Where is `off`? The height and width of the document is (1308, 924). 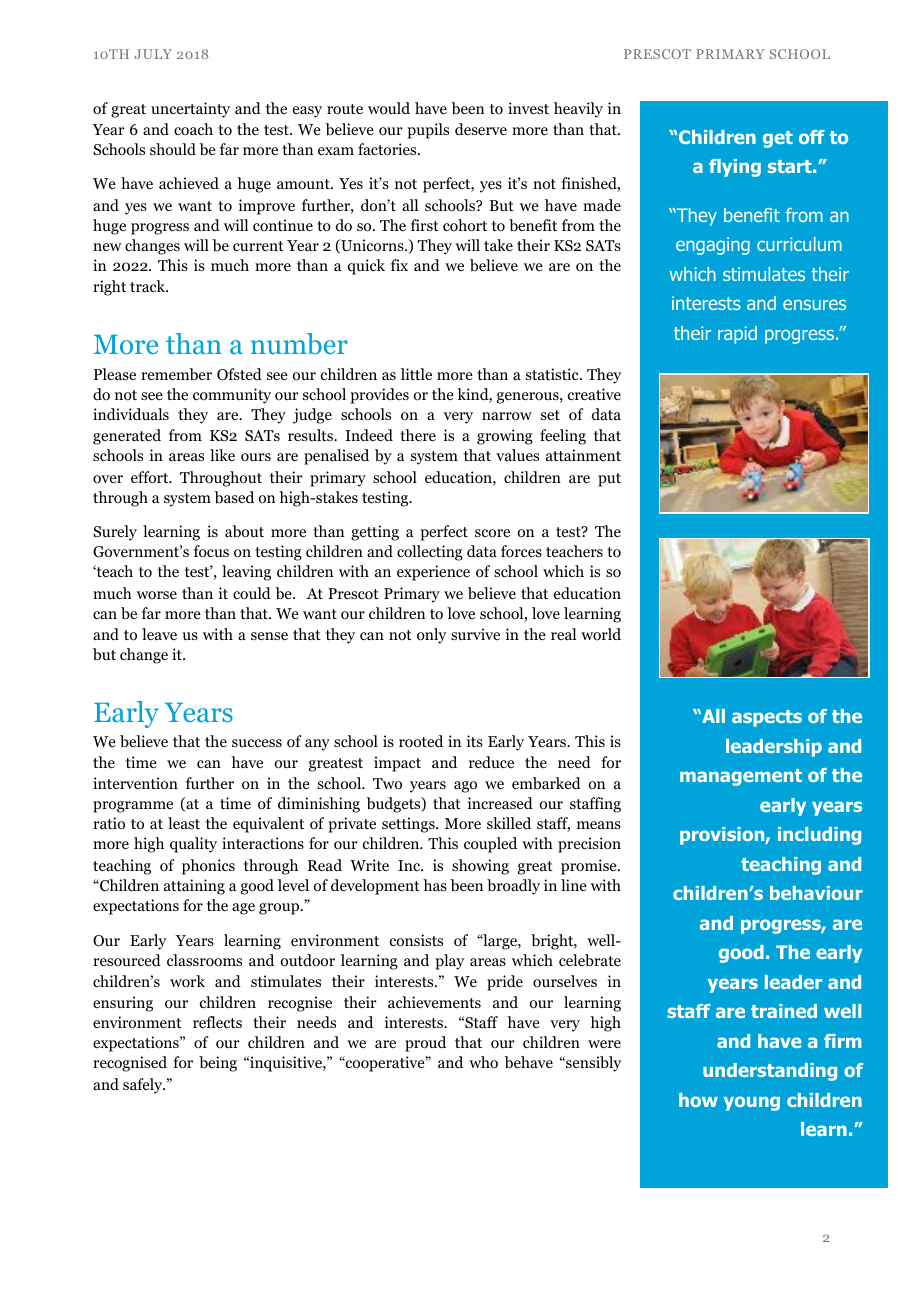
off is located at coordinates (812, 137).
